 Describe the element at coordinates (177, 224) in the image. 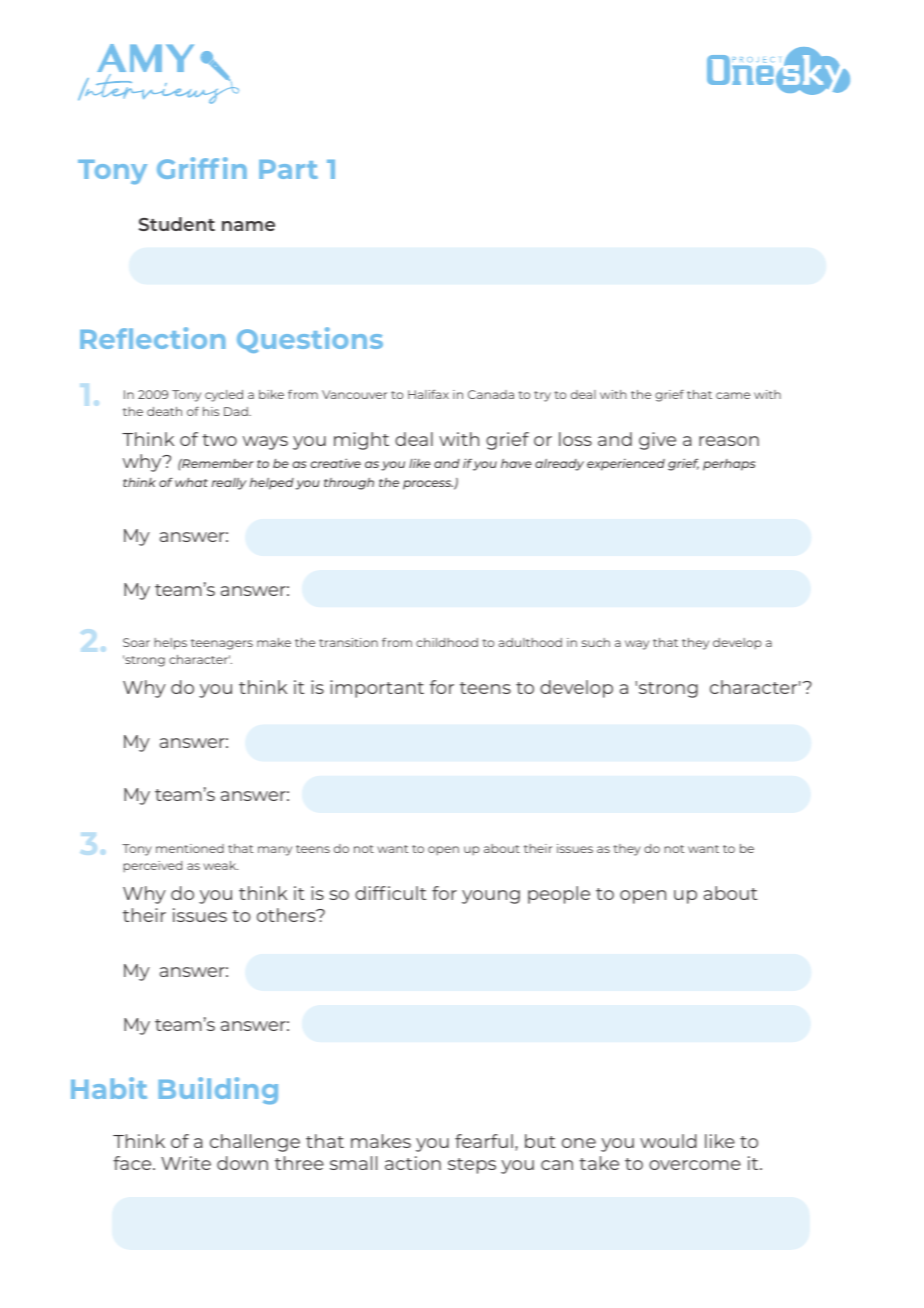

I see `Student` at that location.
